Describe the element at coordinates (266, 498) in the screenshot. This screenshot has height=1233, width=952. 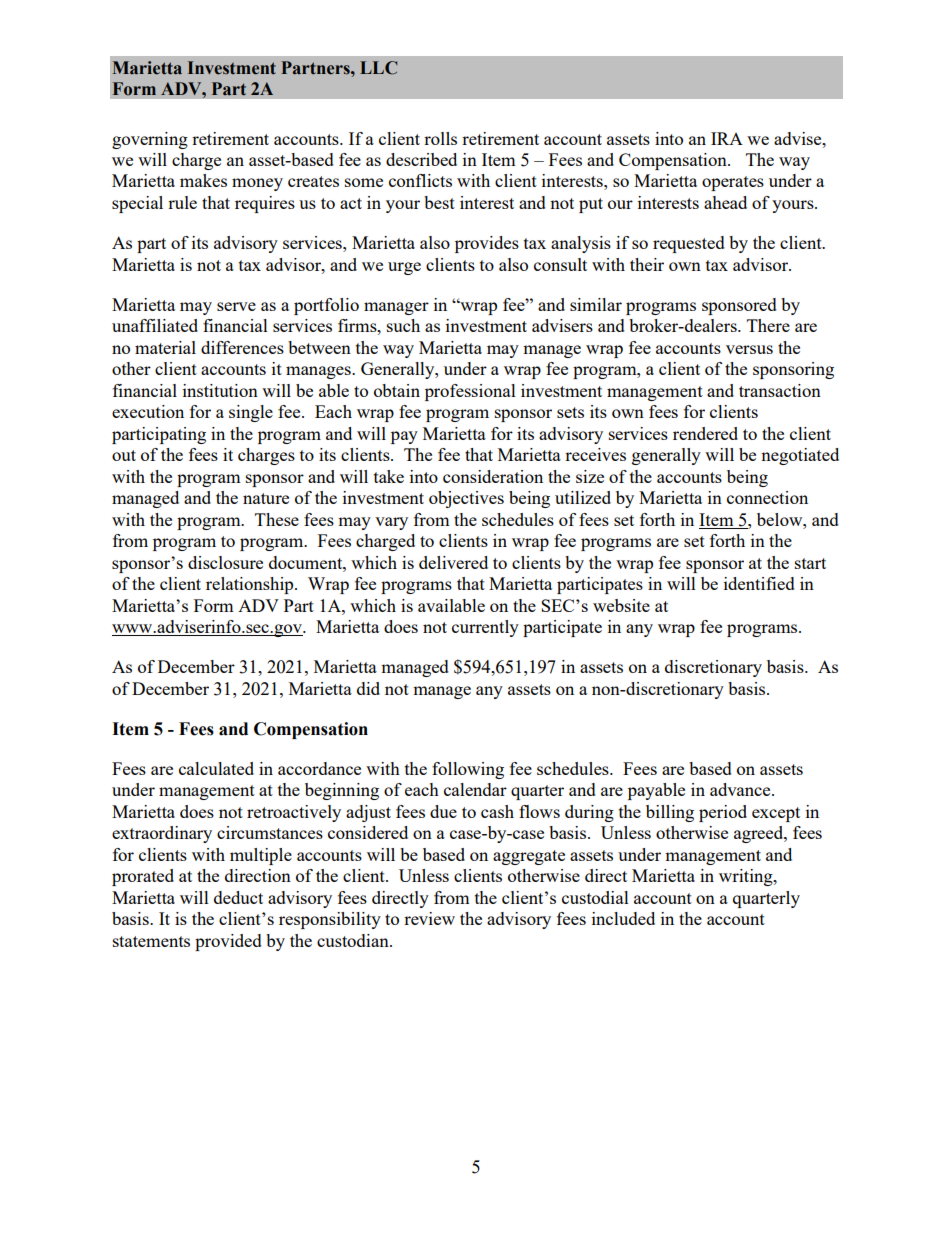
I see `nature` at that location.
